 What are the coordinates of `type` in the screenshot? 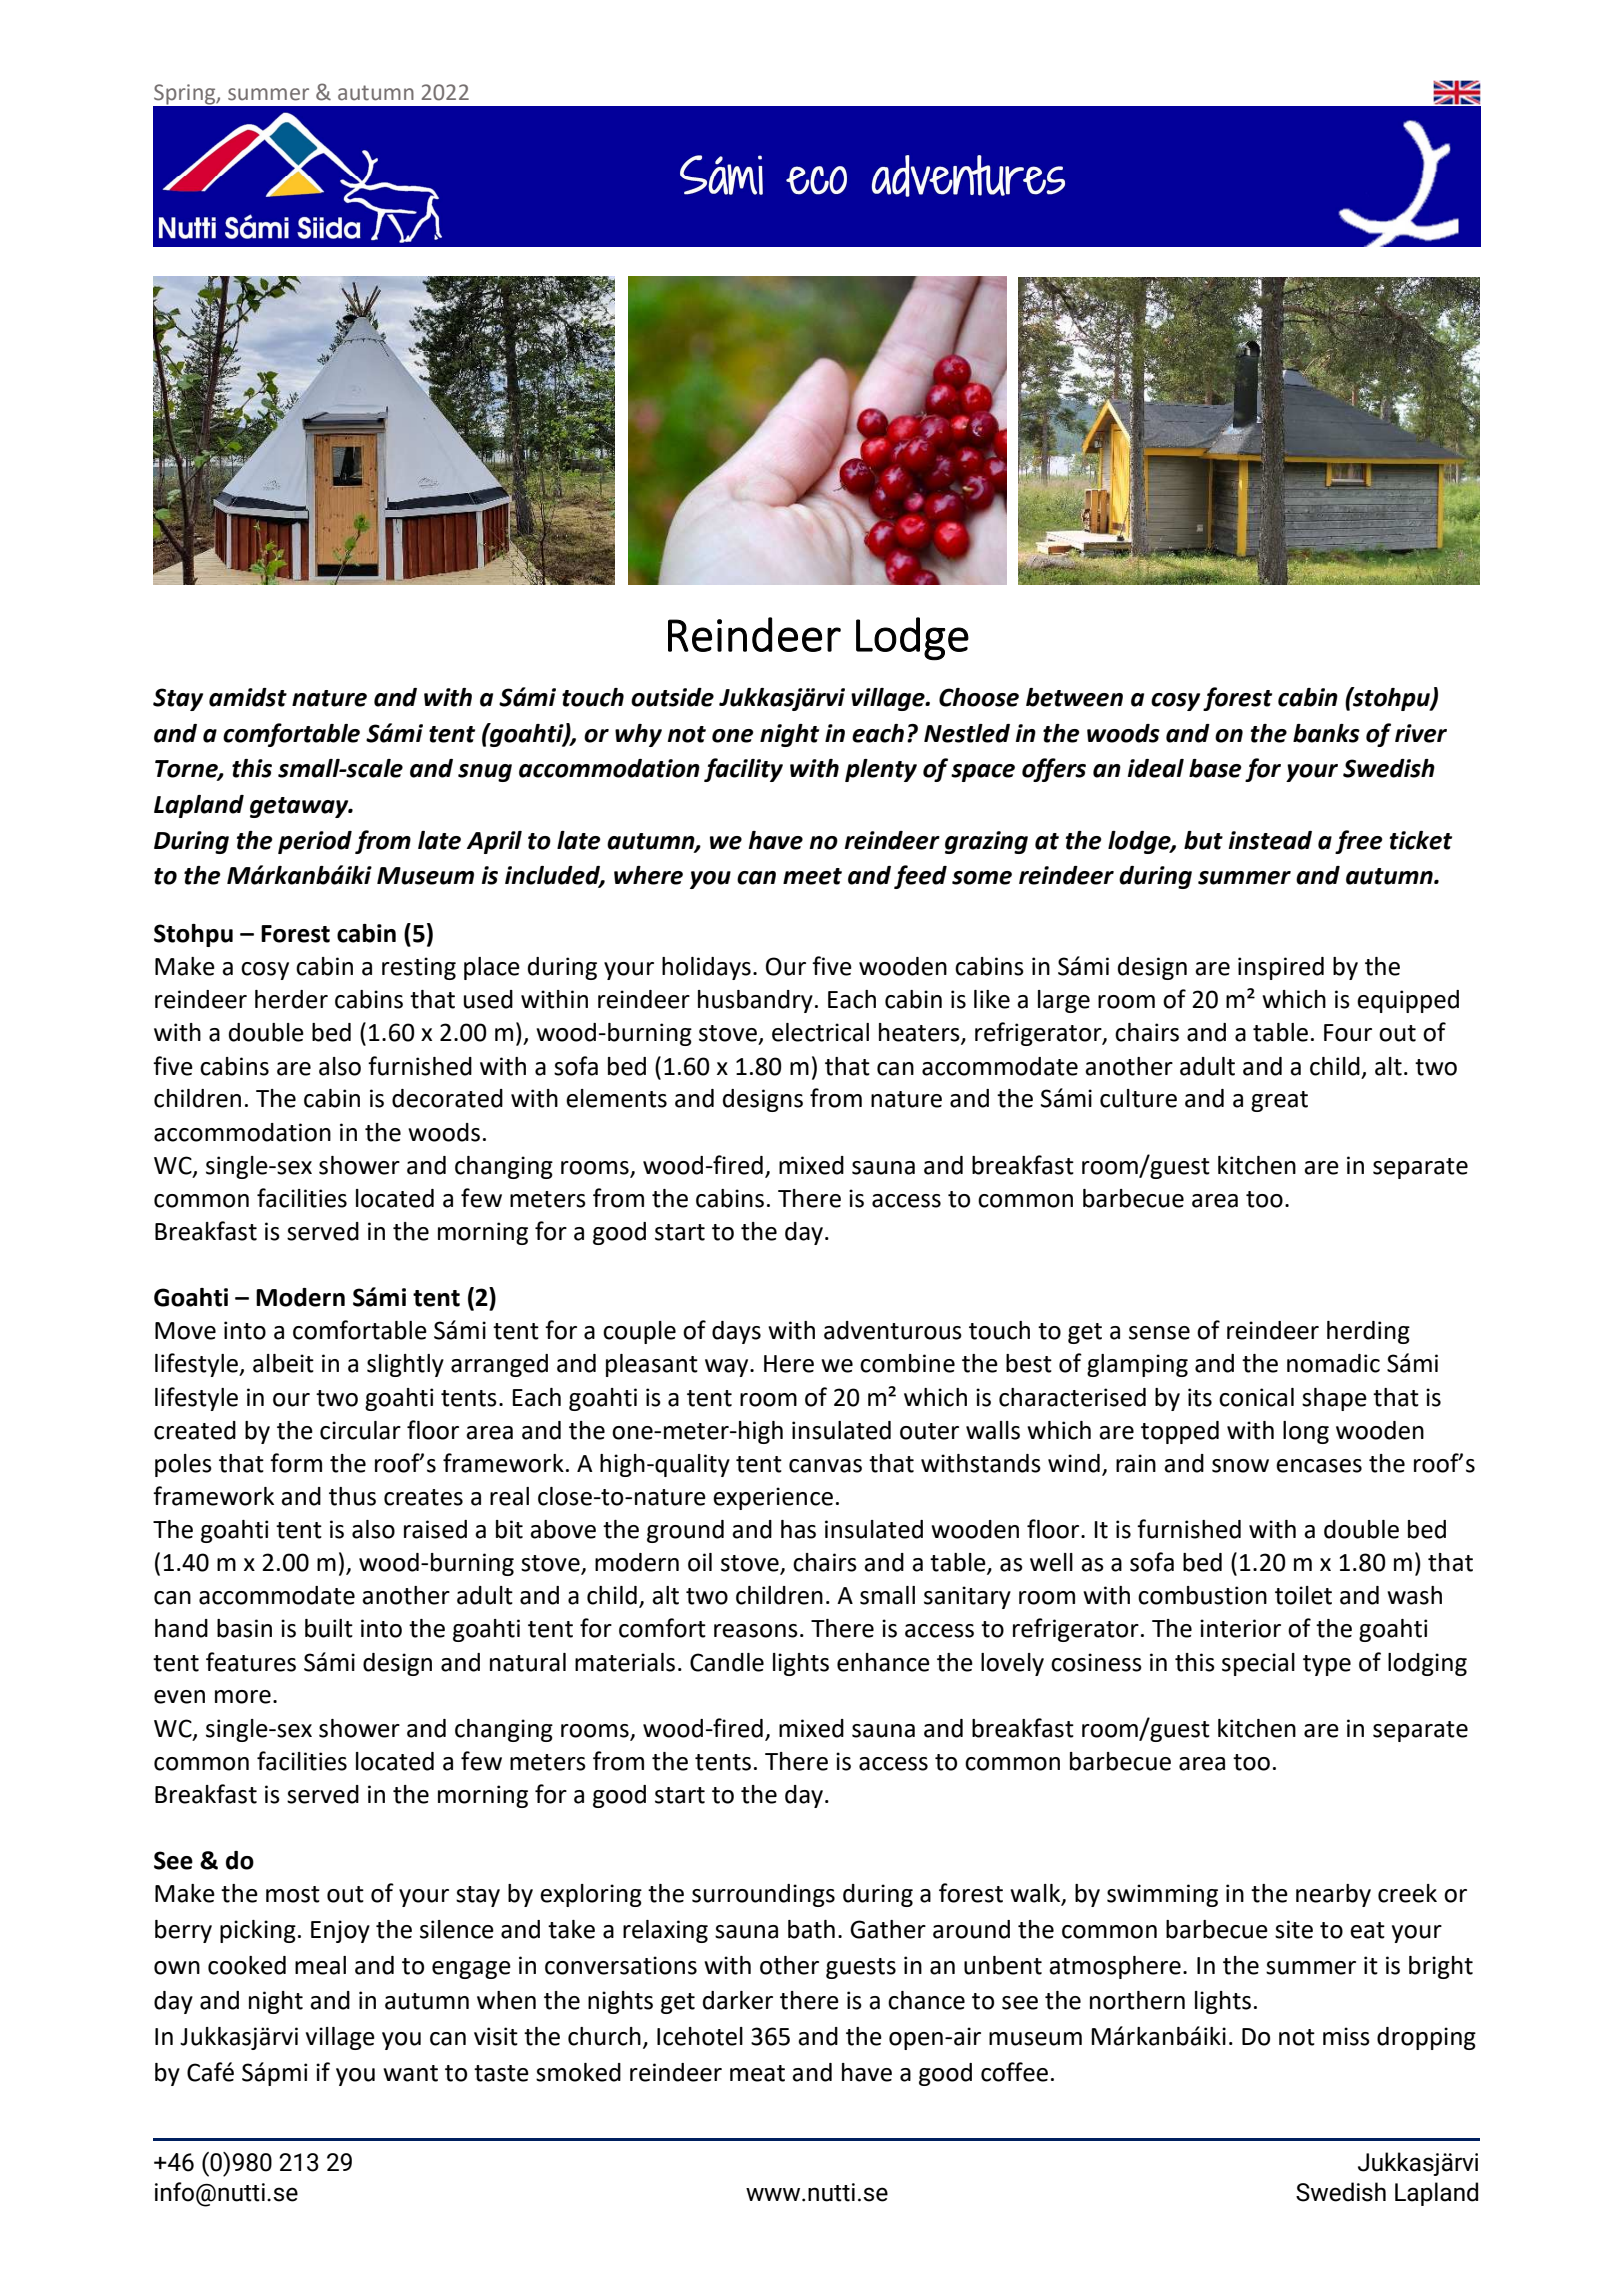 It's located at (1327, 1665).
